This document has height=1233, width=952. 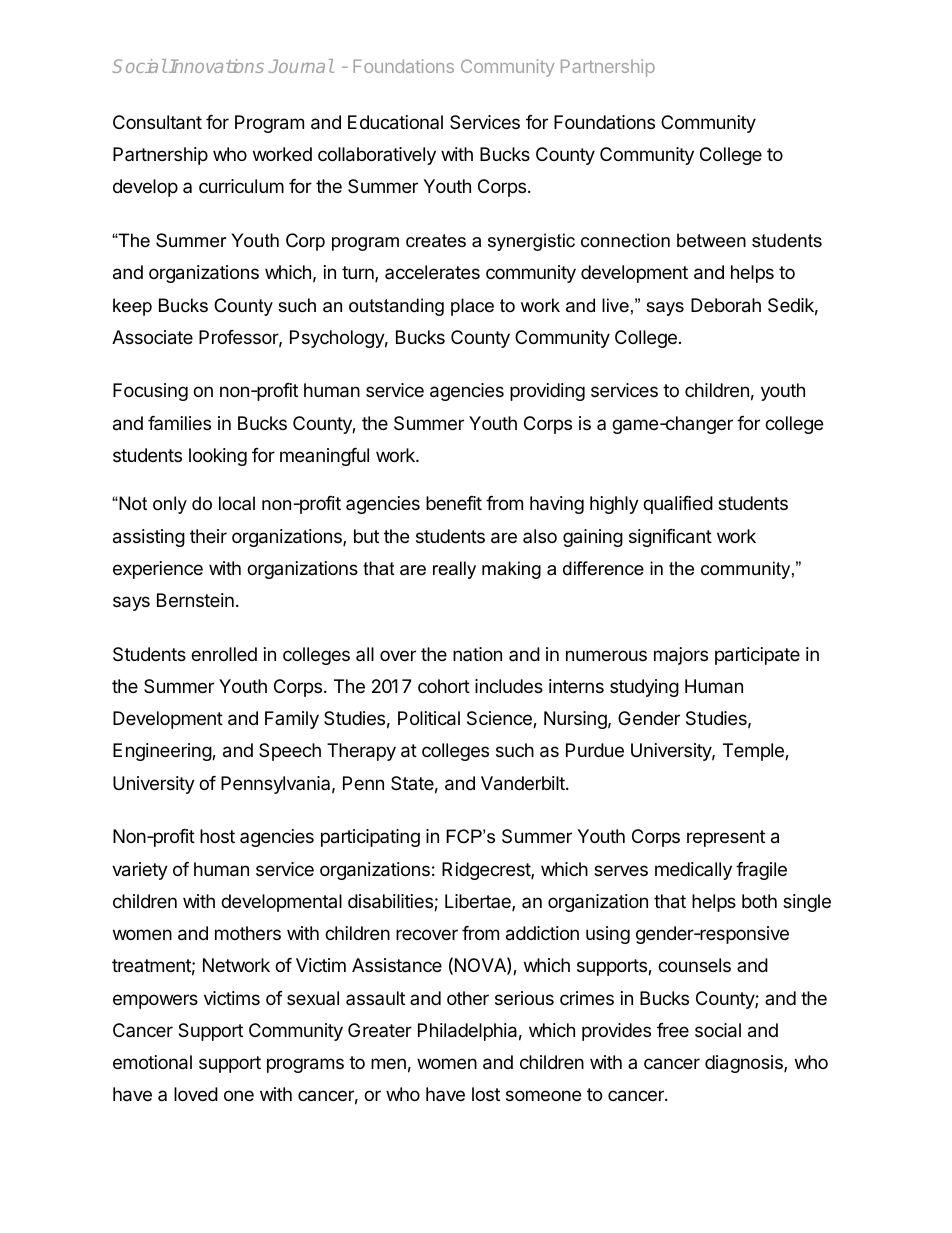 What do you see at coordinates (195, 600) in the document?
I see `Bernstein` at bounding box center [195, 600].
